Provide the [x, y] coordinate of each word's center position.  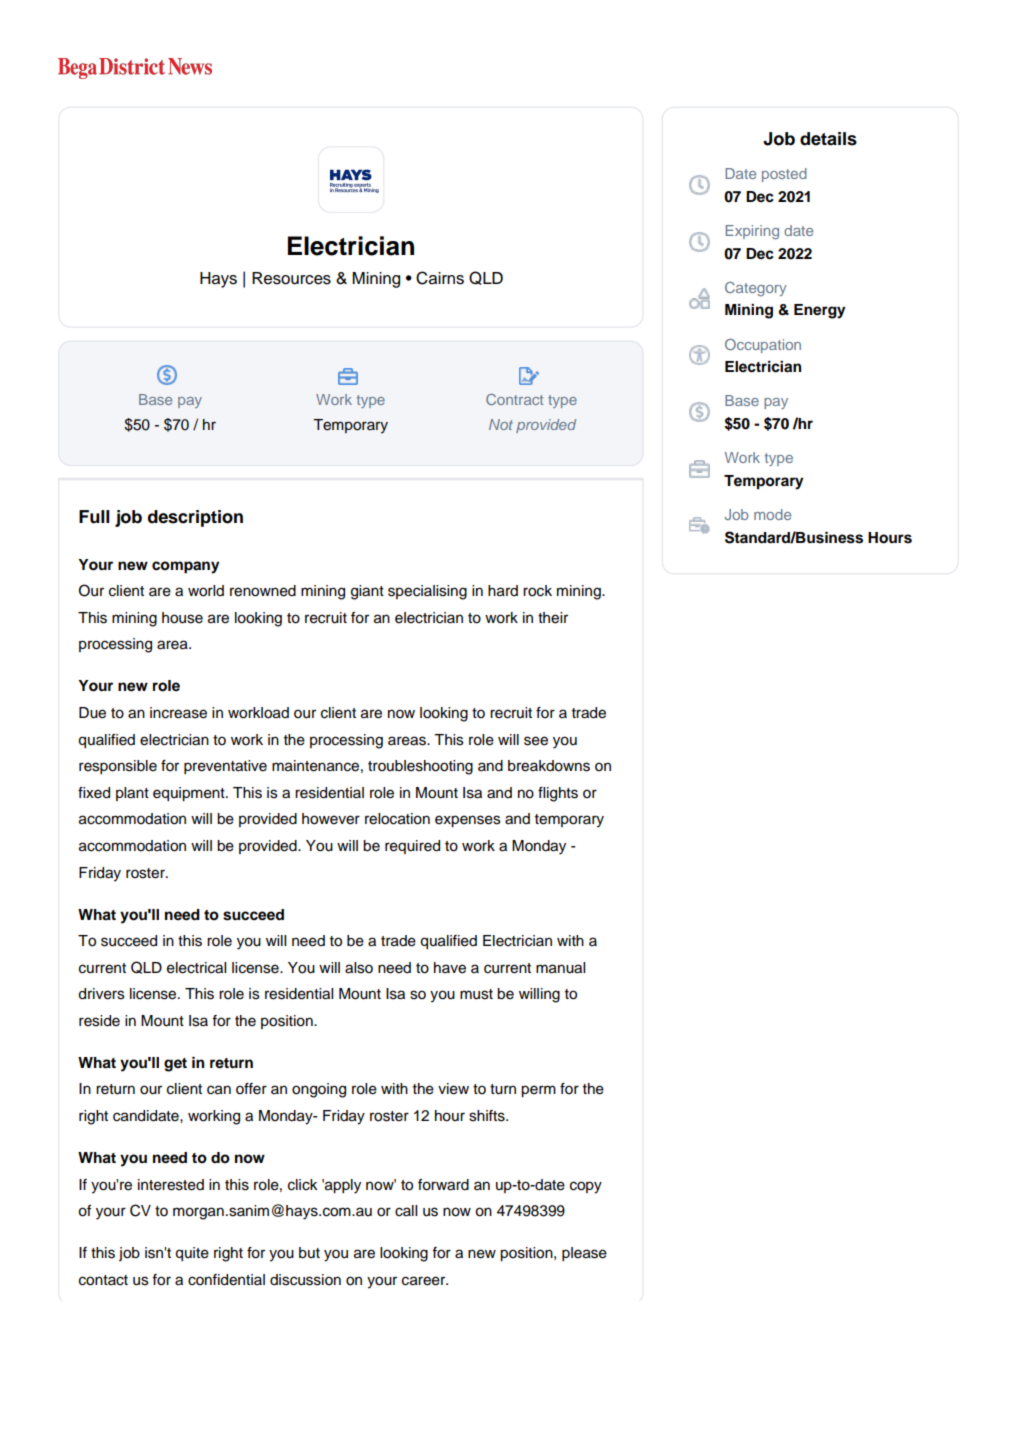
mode [772, 514]
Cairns [440, 278]
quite [192, 1254]
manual [560, 968]
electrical [196, 968]
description [195, 518]
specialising [427, 592]
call [406, 1211]
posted [784, 175]
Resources [291, 278]
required [412, 847]
